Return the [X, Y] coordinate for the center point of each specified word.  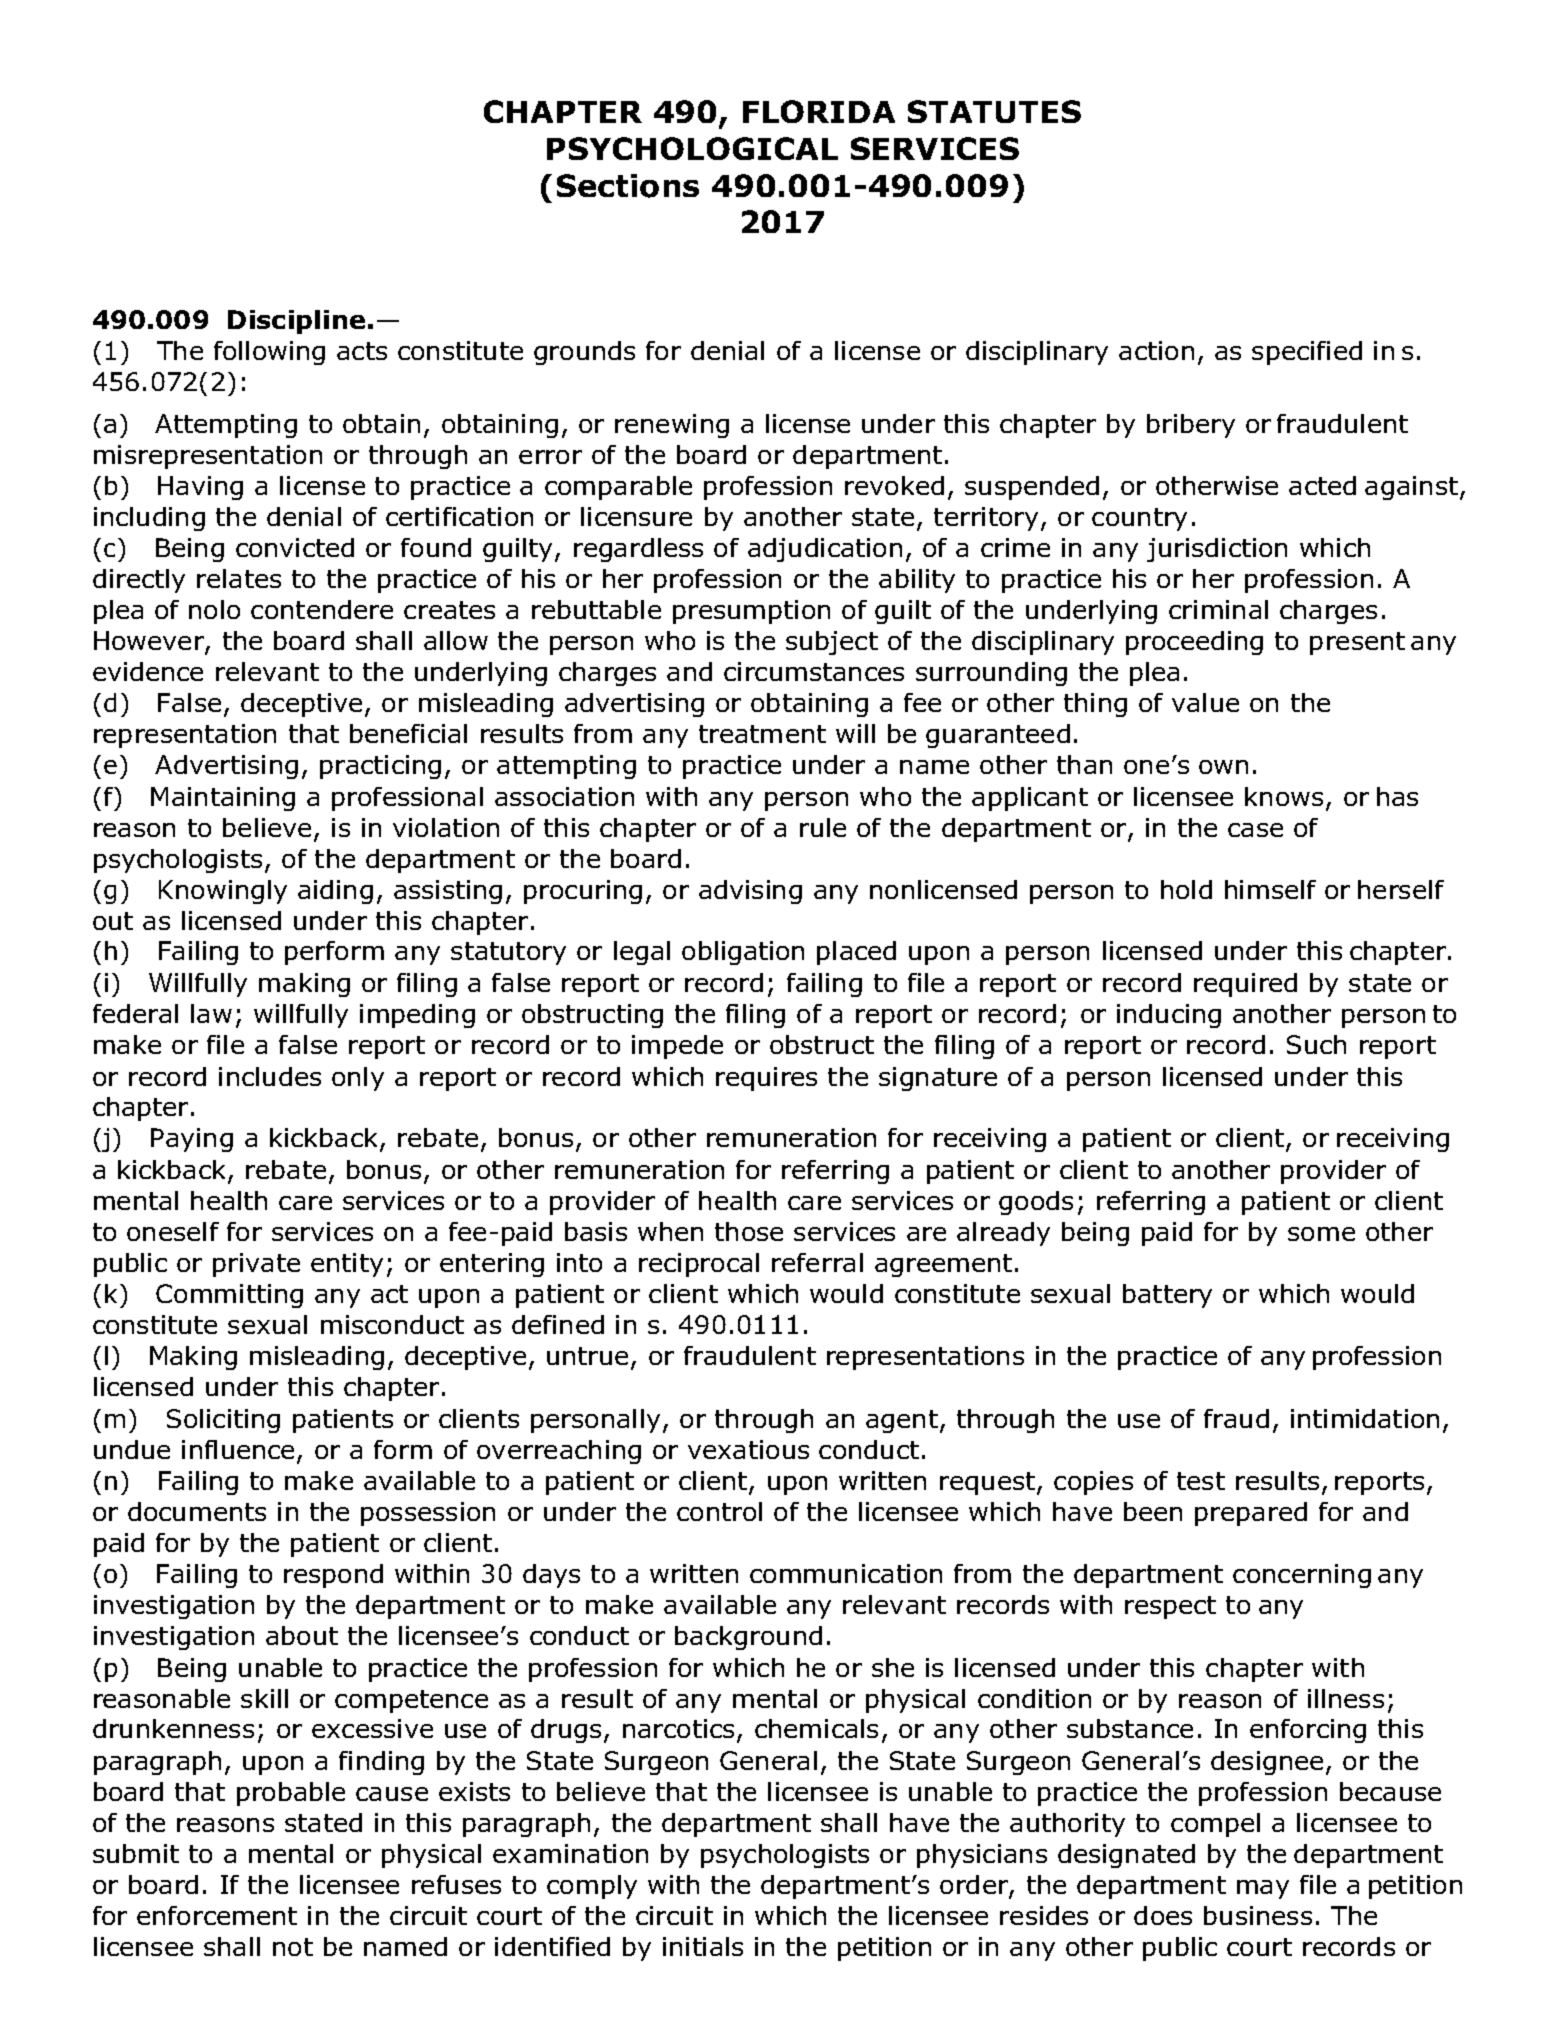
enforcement [217, 1915]
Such [1316, 1044]
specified [1307, 353]
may [1263, 1889]
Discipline [296, 322]
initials [703, 1946]
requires [766, 1079]
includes [270, 1076]
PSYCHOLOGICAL [692, 148]
